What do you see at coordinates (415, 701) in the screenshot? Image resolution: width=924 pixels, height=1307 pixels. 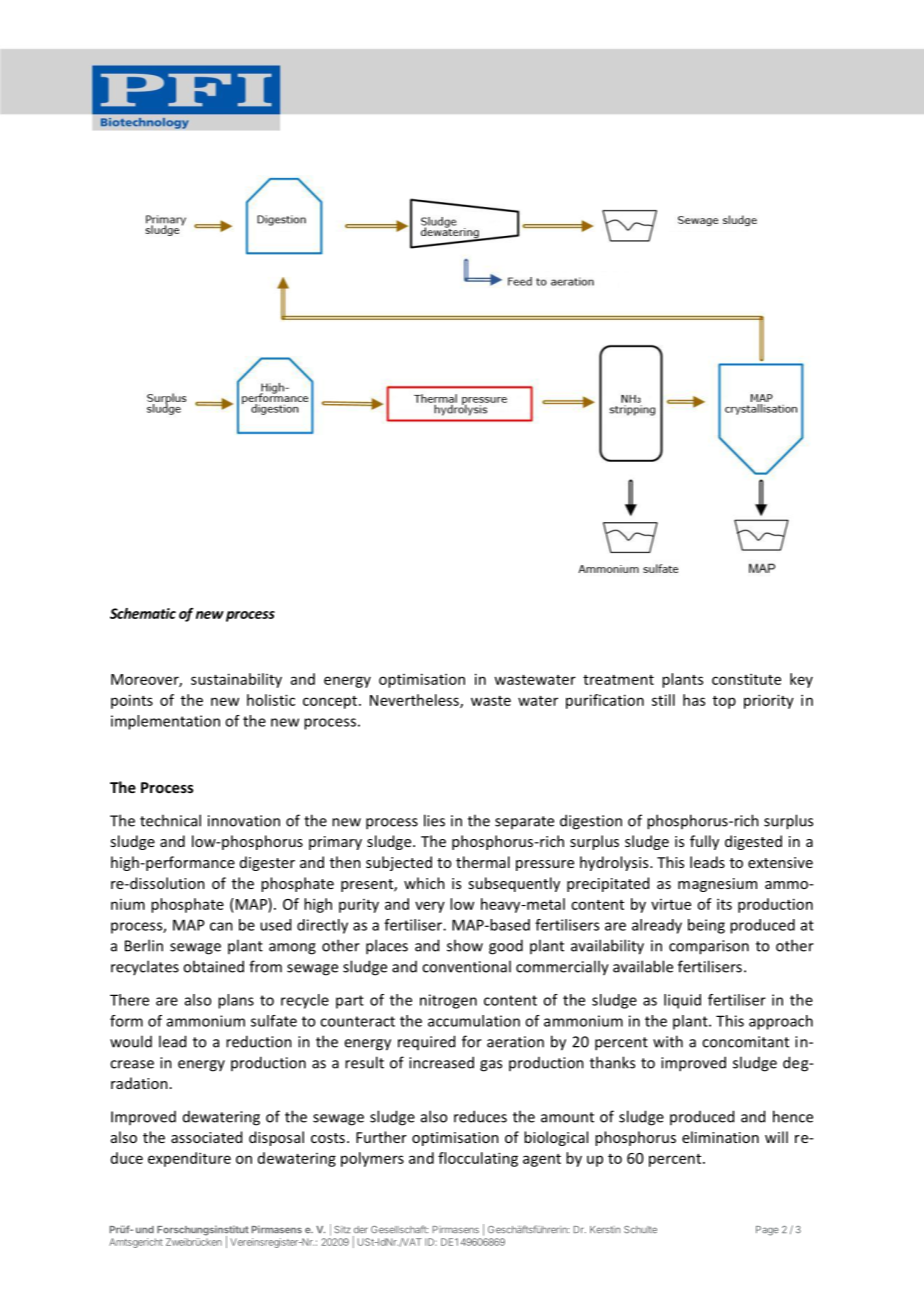 I see `Nevertheless` at bounding box center [415, 701].
